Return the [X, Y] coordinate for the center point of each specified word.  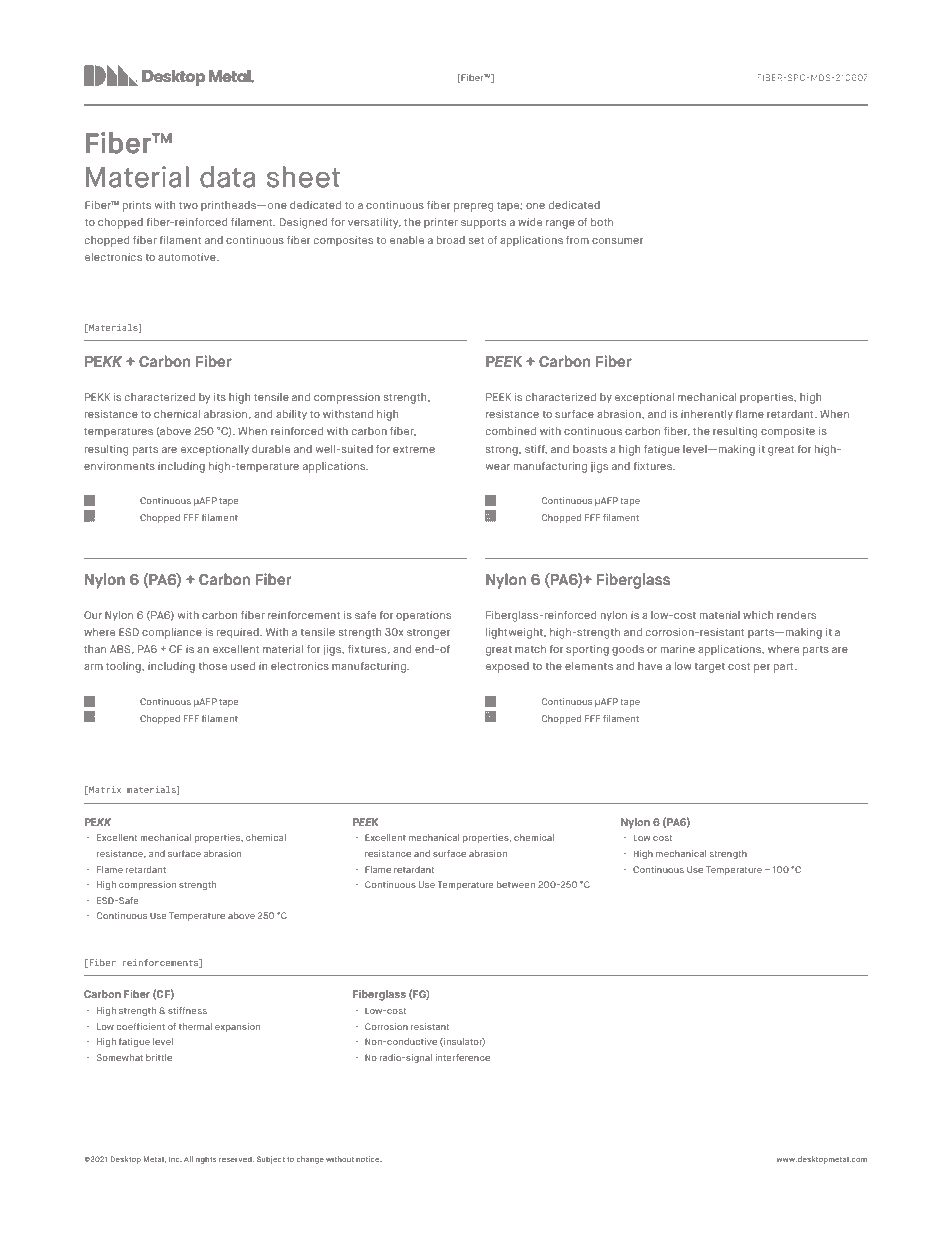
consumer [617, 241]
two [188, 205]
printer [441, 223]
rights [206, 1160]
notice [369, 1159]
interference [463, 1057]
